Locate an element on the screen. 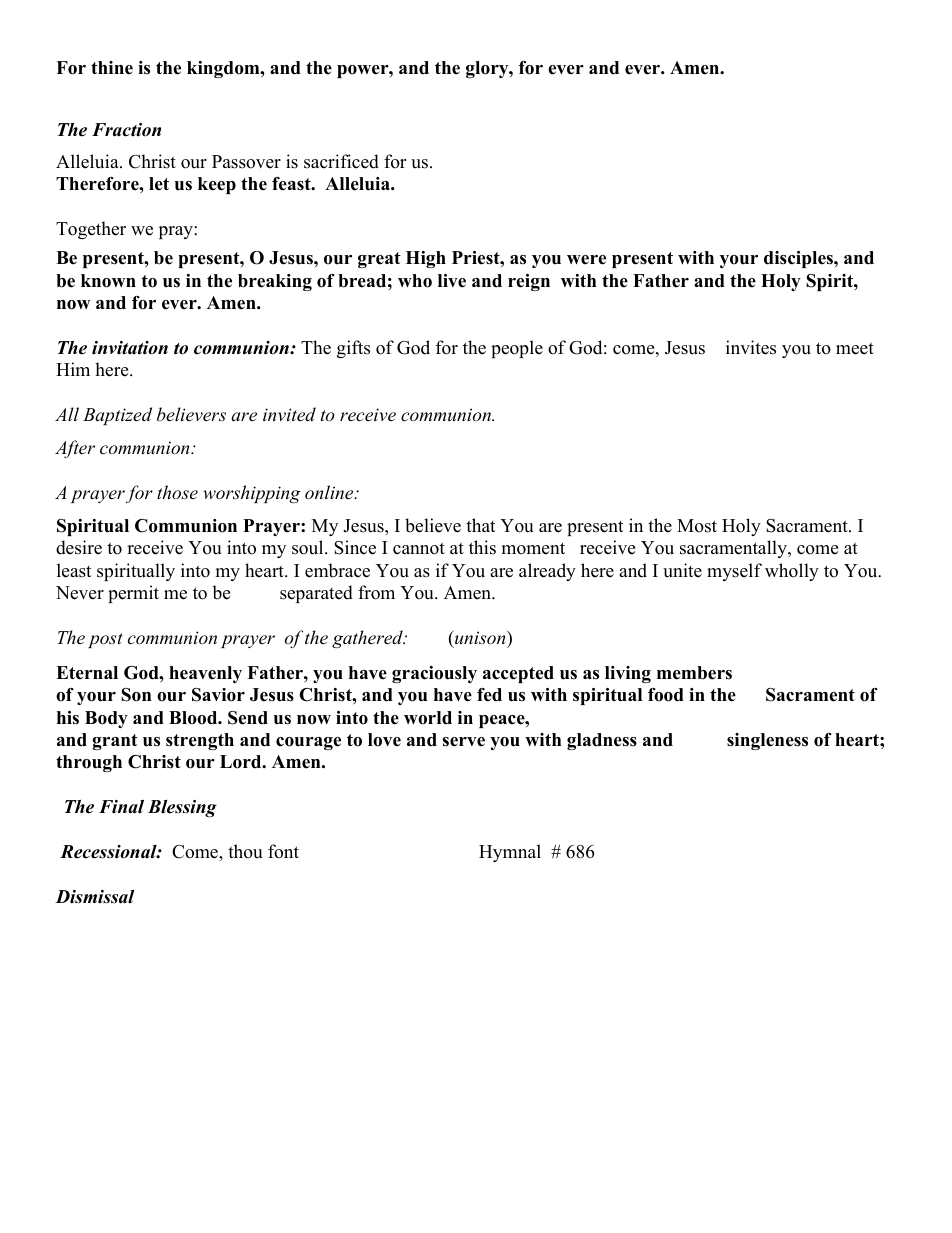 The height and width of the screenshot is (1233, 952). unison is located at coordinates (480, 637).
